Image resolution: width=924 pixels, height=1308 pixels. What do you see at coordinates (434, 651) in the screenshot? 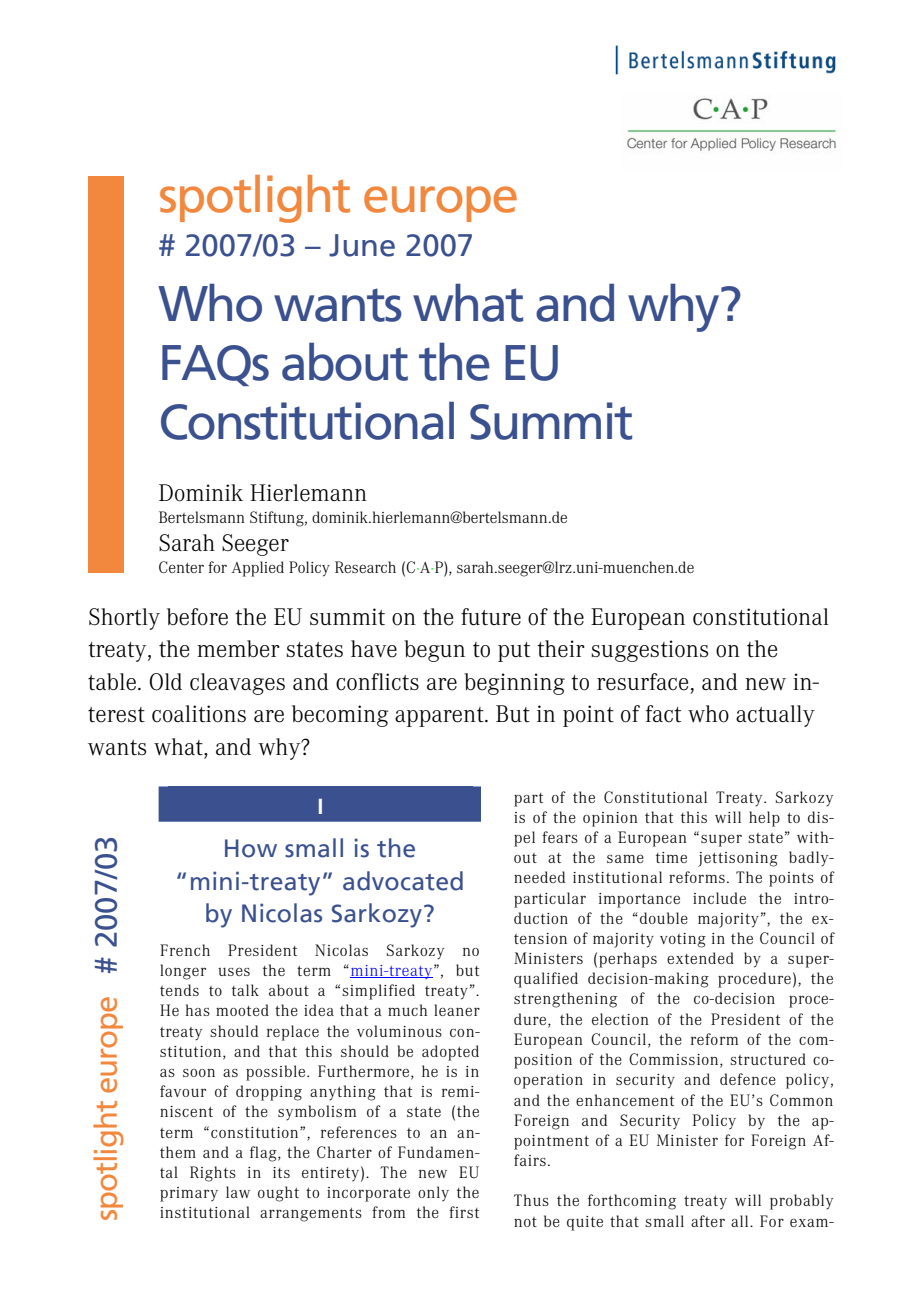
I see `begun` at bounding box center [434, 651].
